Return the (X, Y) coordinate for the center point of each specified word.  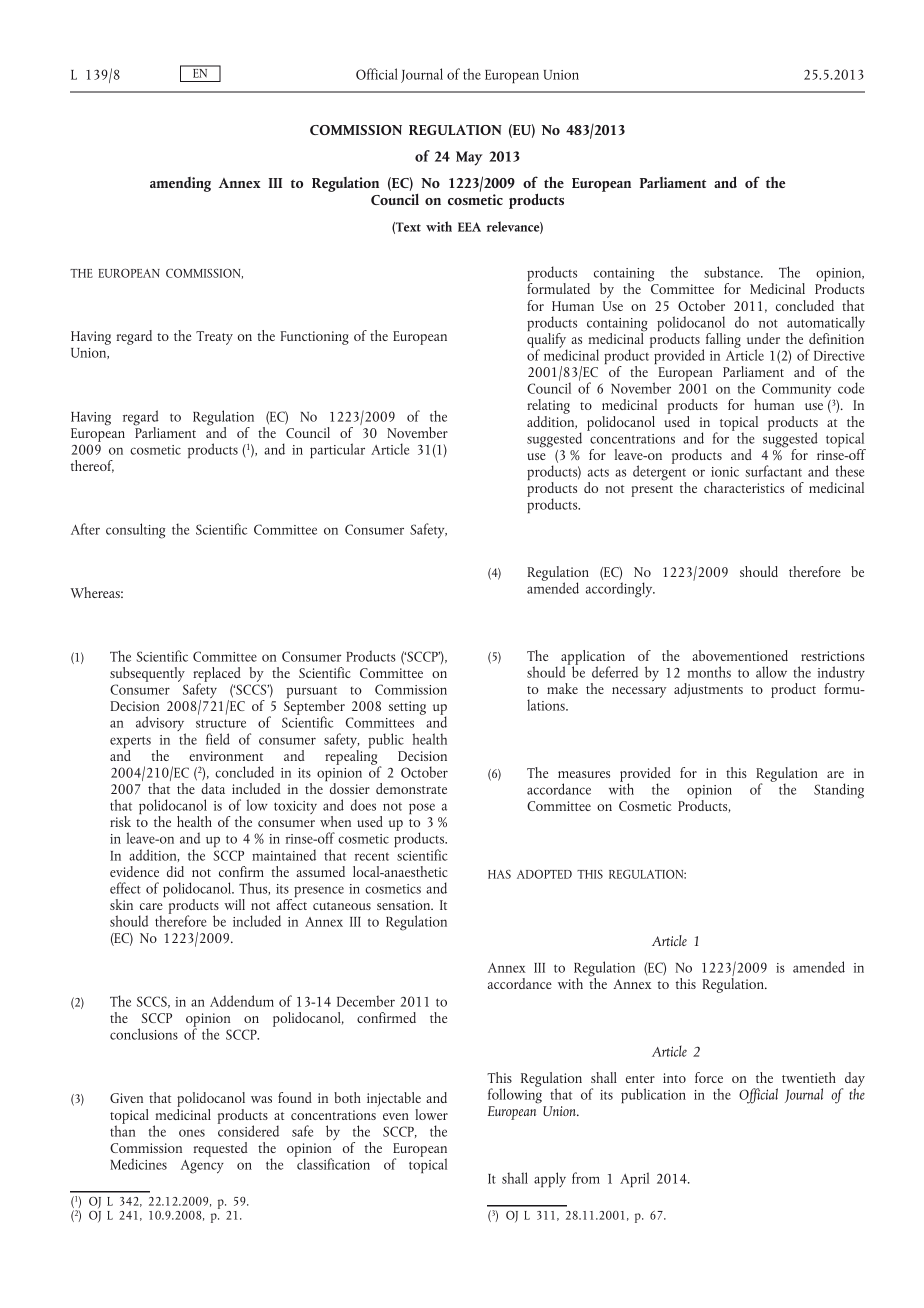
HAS (499, 874)
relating (548, 408)
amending (180, 184)
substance (733, 272)
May (469, 158)
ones (192, 1133)
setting (407, 708)
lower (431, 1114)
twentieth (809, 1077)
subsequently (148, 676)
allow (771, 672)
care (151, 906)
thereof (92, 466)
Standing (839, 791)
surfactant (773, 471)
